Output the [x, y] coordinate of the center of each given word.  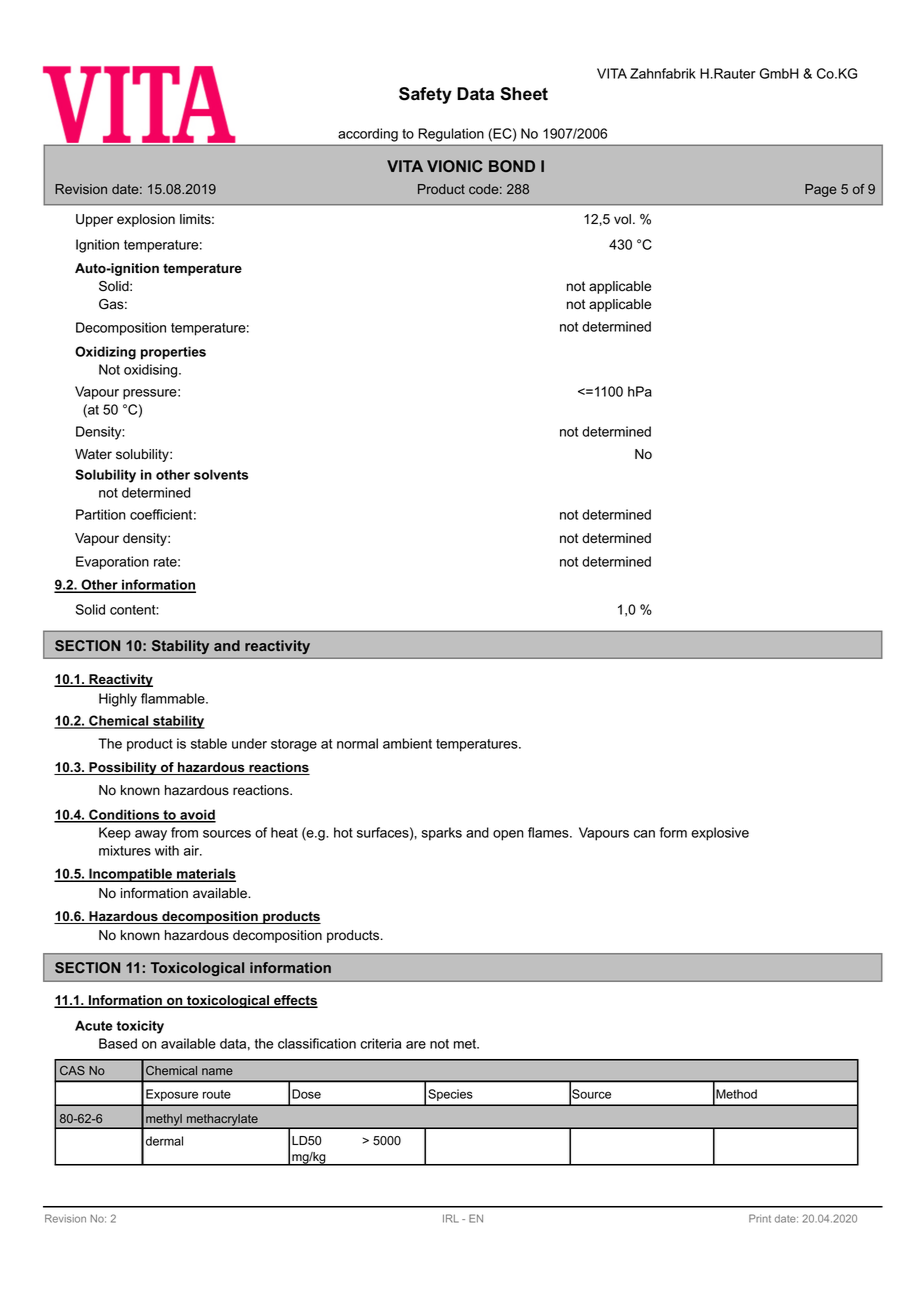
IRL [451, 1218]
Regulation [451, 135]
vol [622, 219]
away [151, 835]
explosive [720, 834]
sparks [442, 834]
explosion [146, 220]
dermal [164, 1141]
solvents [221, 474]
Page [820, 190]
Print [760, 1218]
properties [173, 353]
